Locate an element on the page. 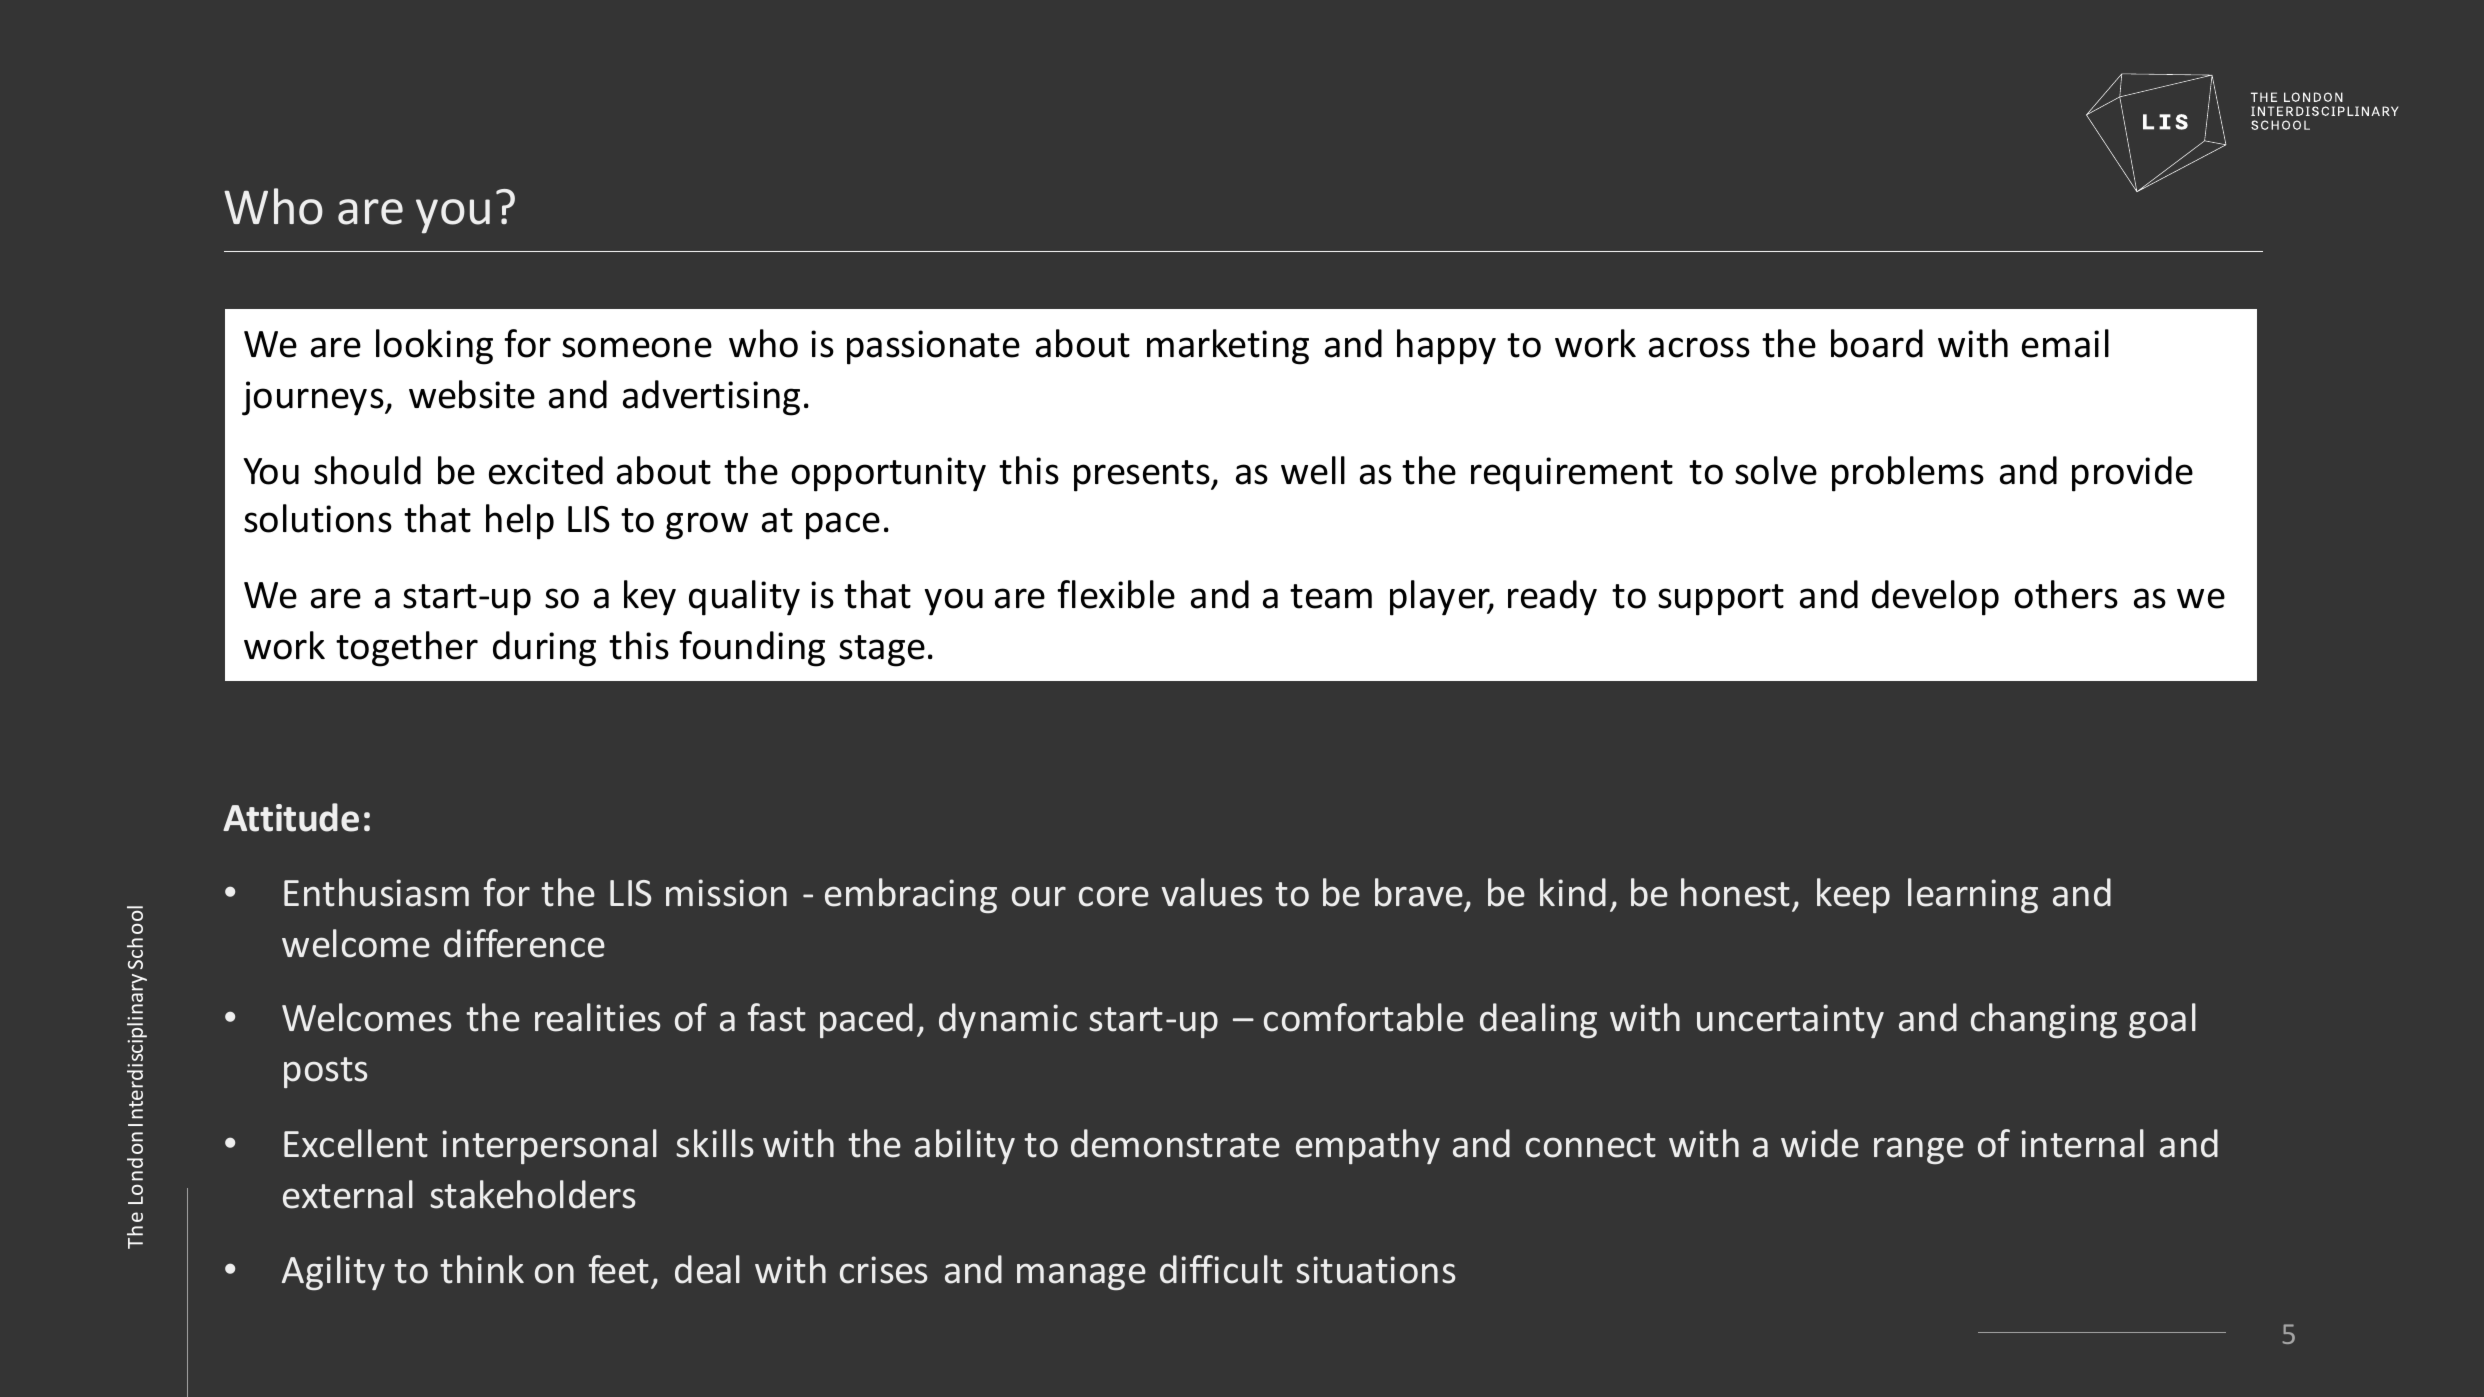 Image resolution: width=2484 pixels, height=1397 pixels. values is located at coordinates (1212, 892).
